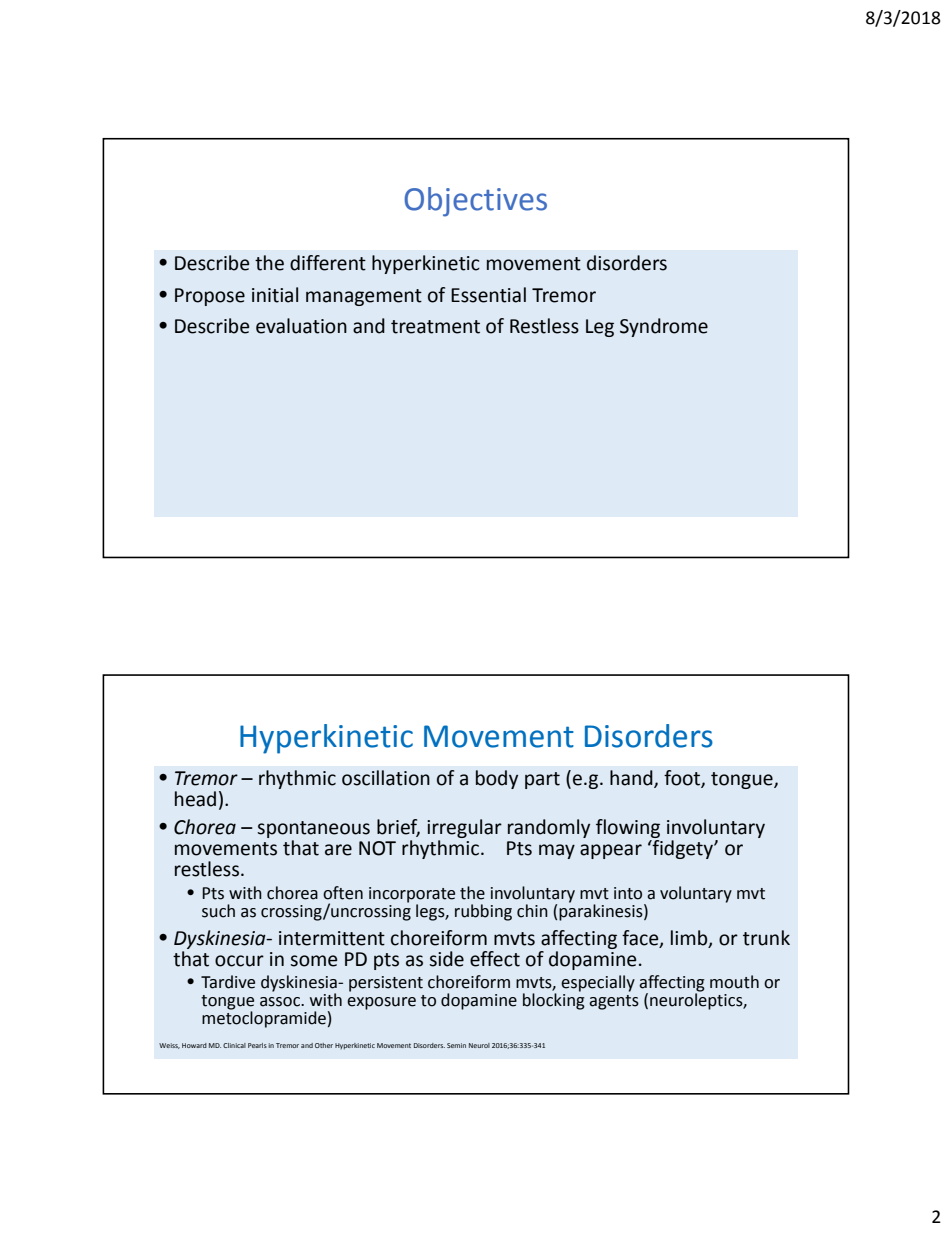 The image size is (952, 1233). Describe the element at coordinates (497, 779) in the image. I see `body` at that location.
